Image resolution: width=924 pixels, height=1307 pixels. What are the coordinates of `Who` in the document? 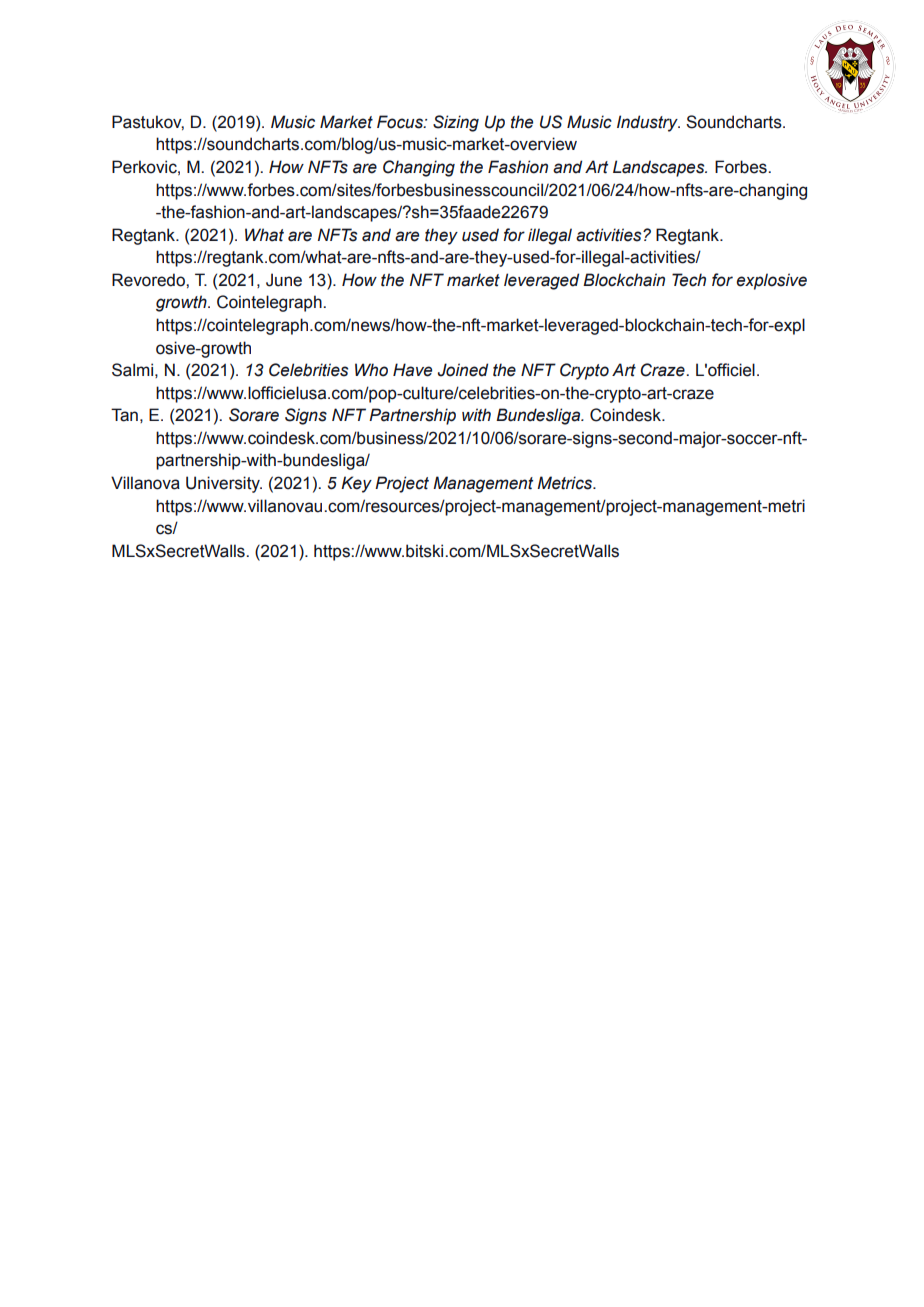 It's located at (371, 370).
